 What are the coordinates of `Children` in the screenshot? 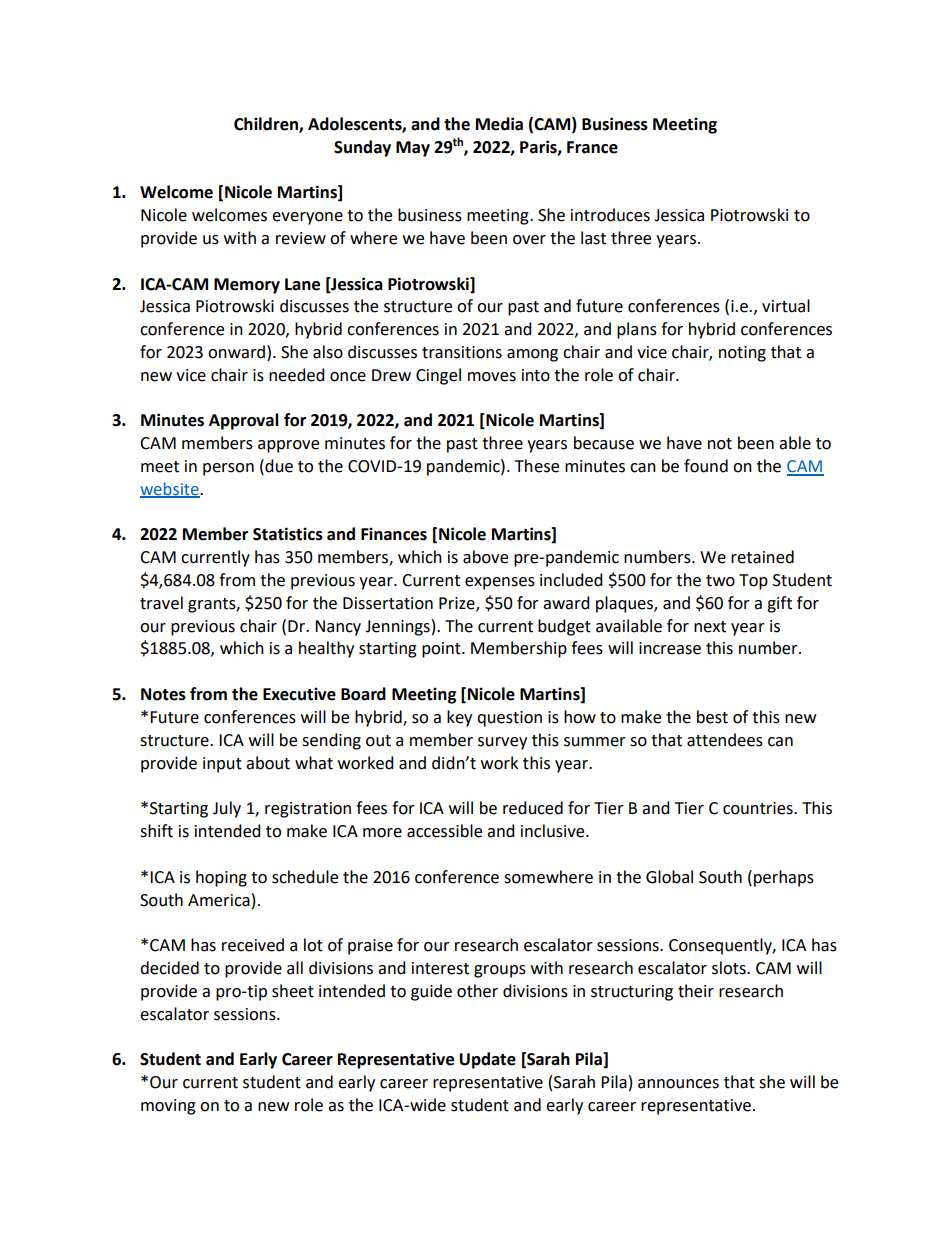 It's located at (267, 125).
